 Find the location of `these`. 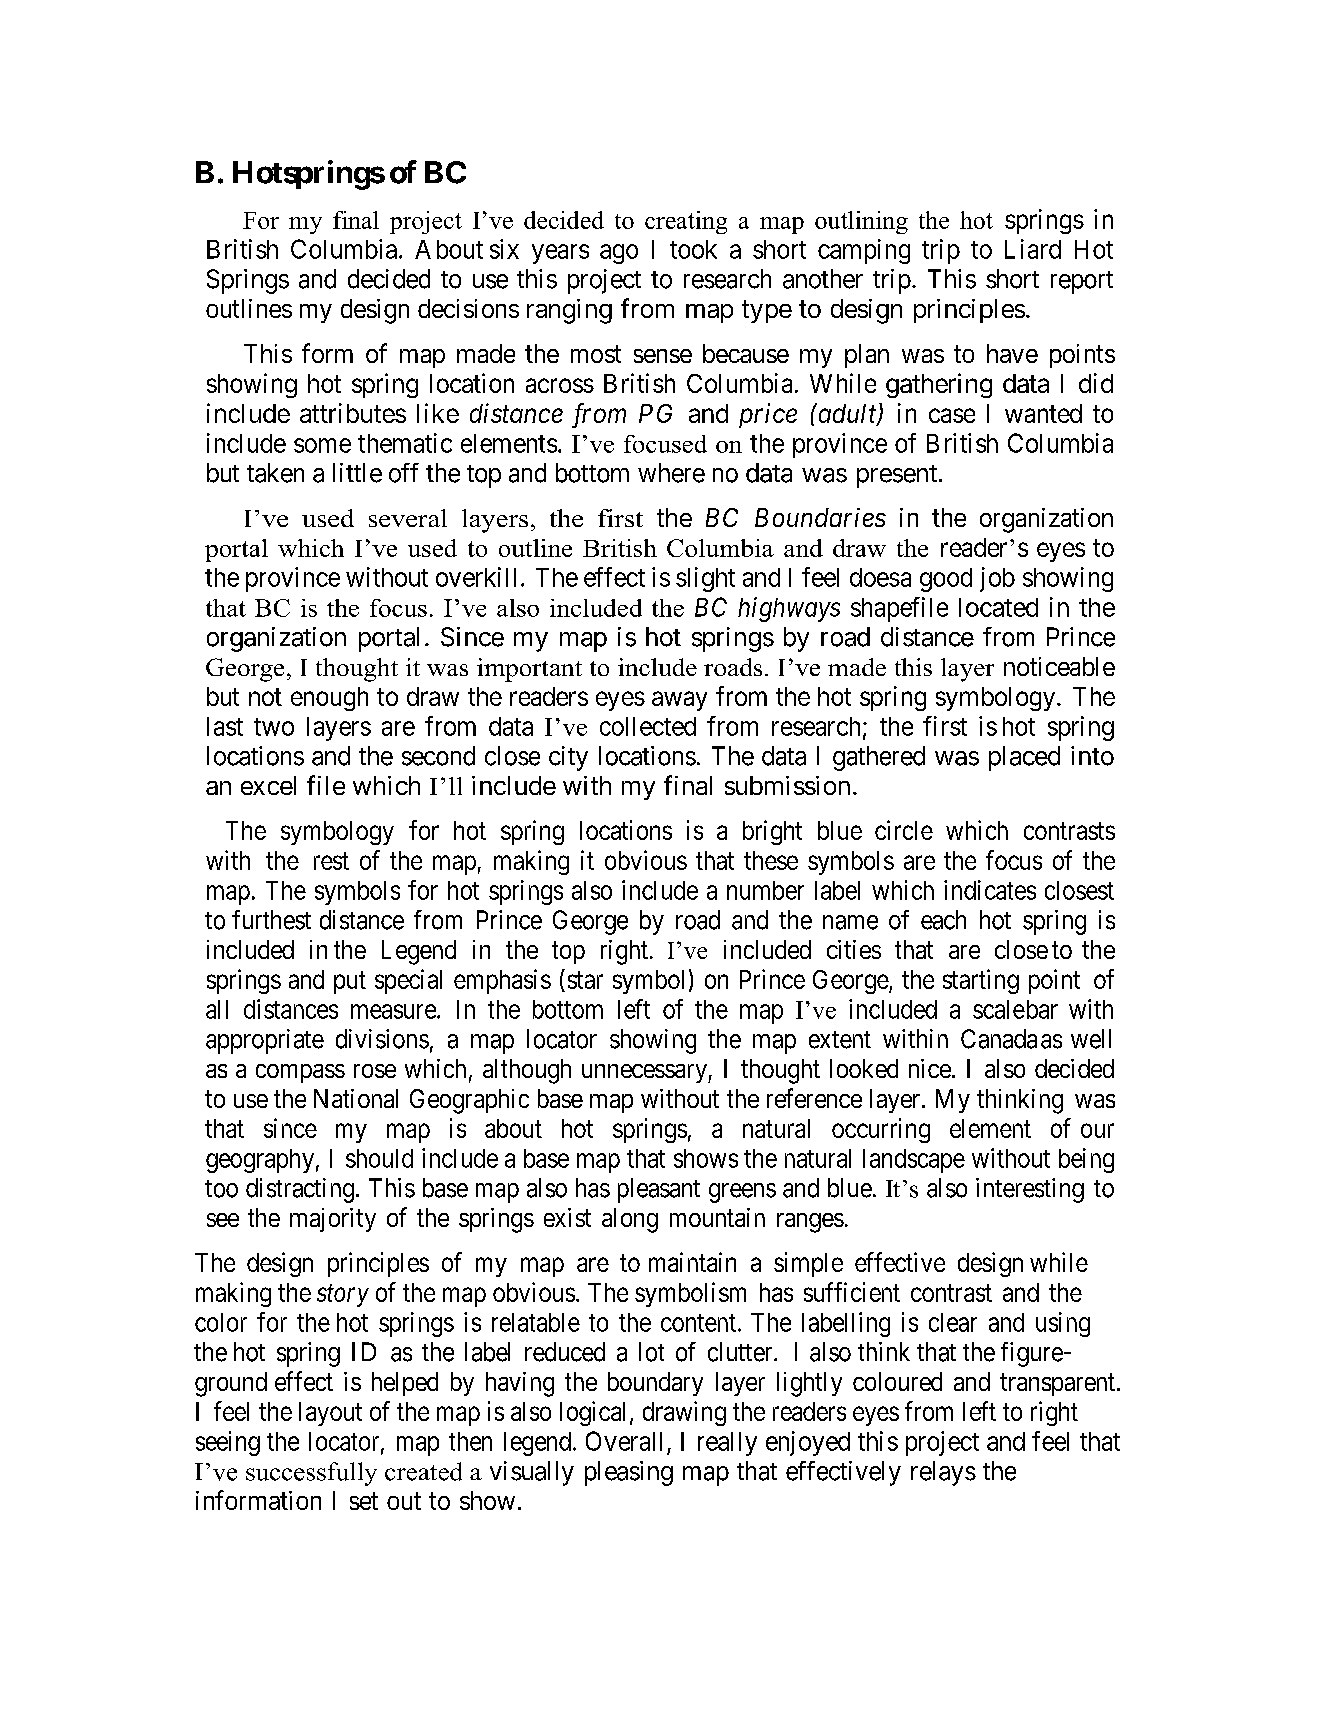

these is located at coordinates (771, 860).
